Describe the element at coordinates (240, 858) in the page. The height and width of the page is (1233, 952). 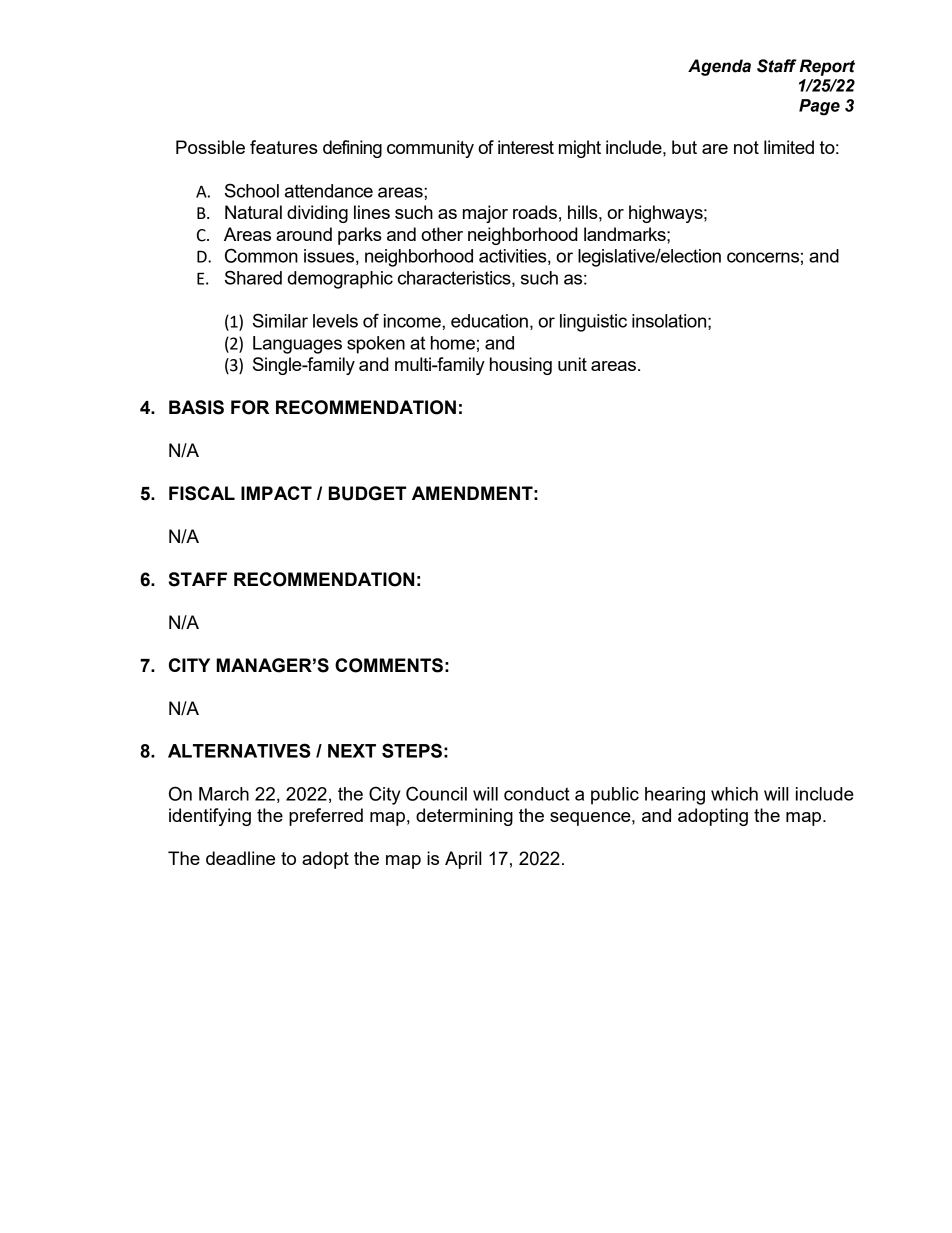
I see `deadline` at that location.
